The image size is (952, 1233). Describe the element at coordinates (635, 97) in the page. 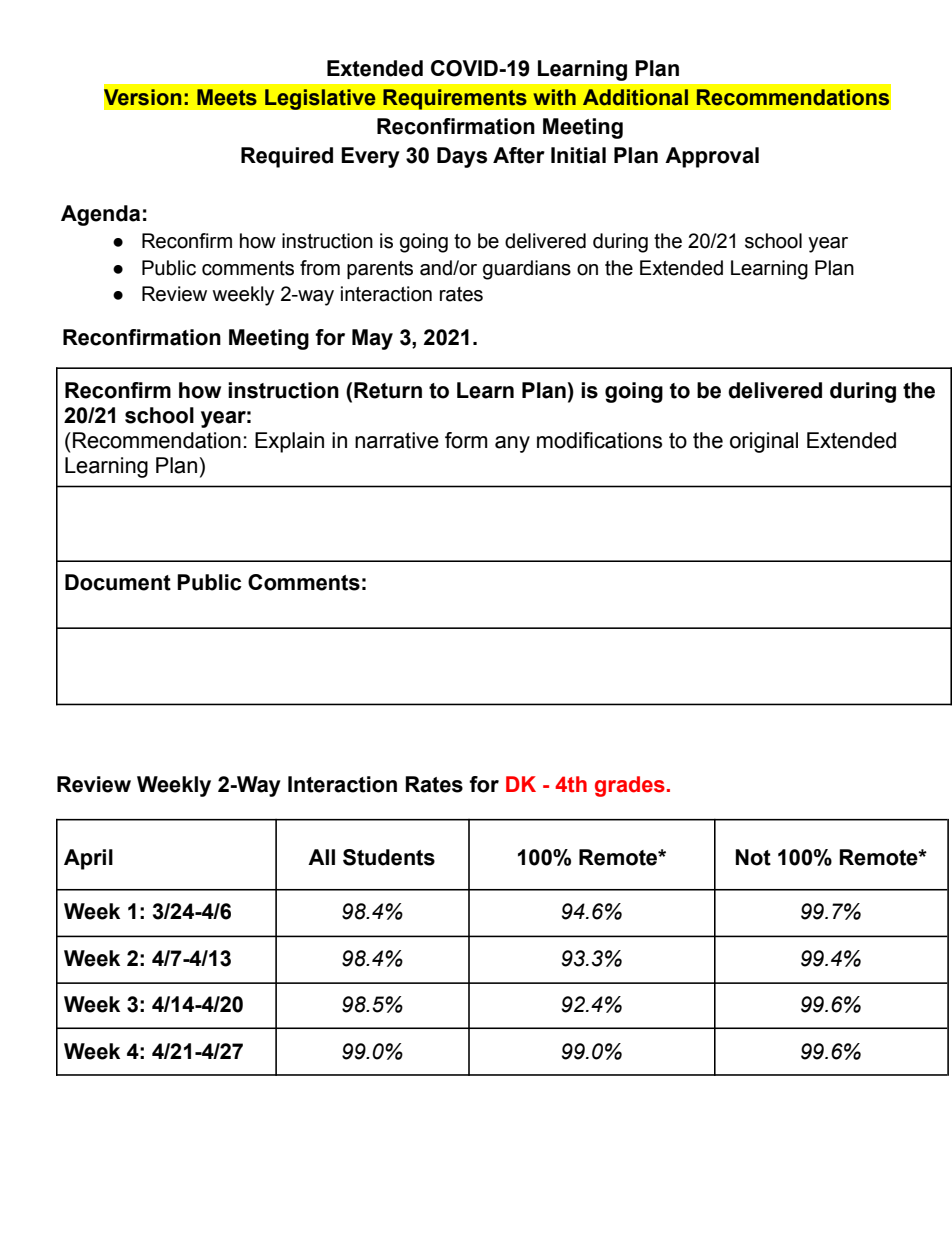

I see `Additional` at that location.
